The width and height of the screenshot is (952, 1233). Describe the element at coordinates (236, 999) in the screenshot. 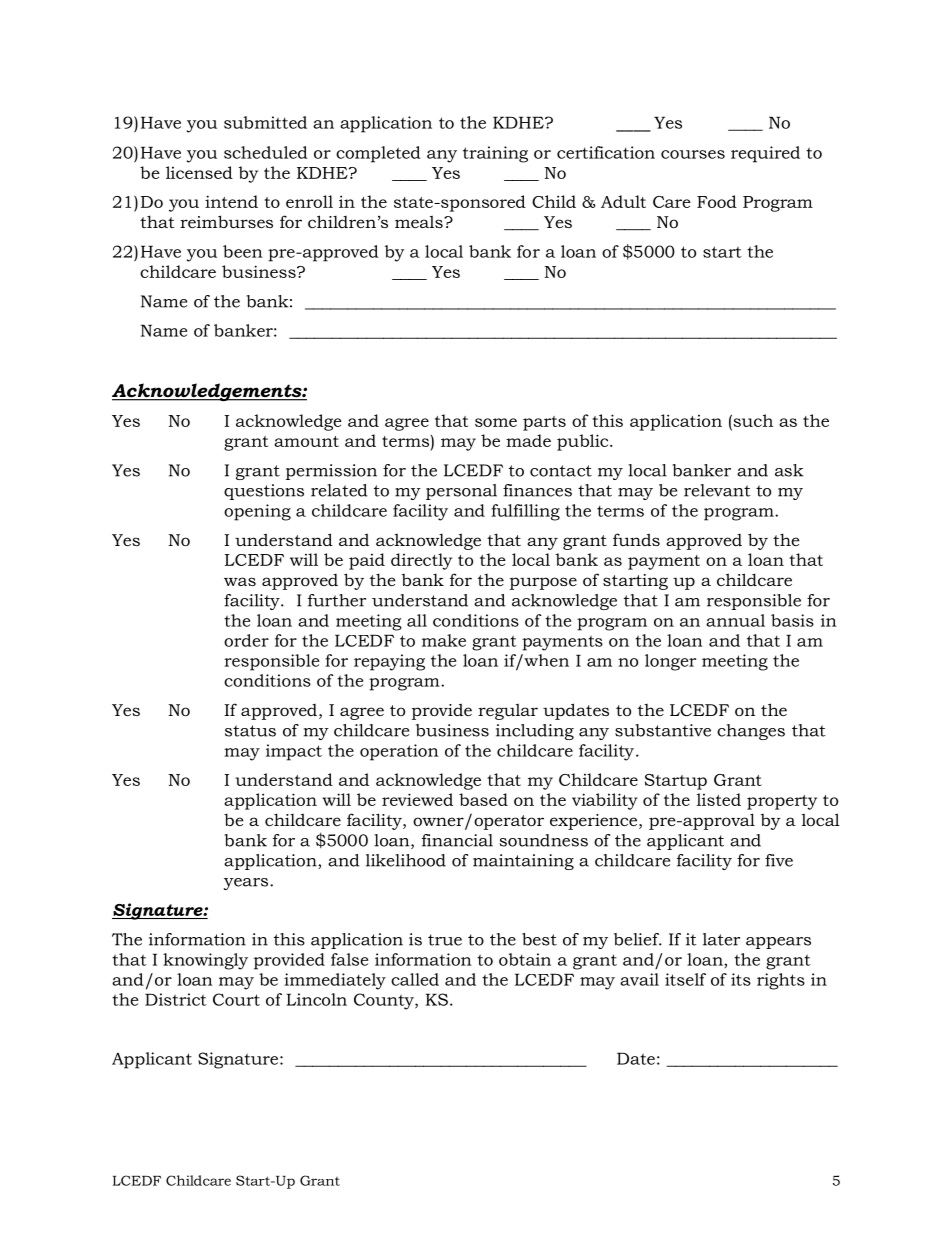

I see `Court` at that location.
